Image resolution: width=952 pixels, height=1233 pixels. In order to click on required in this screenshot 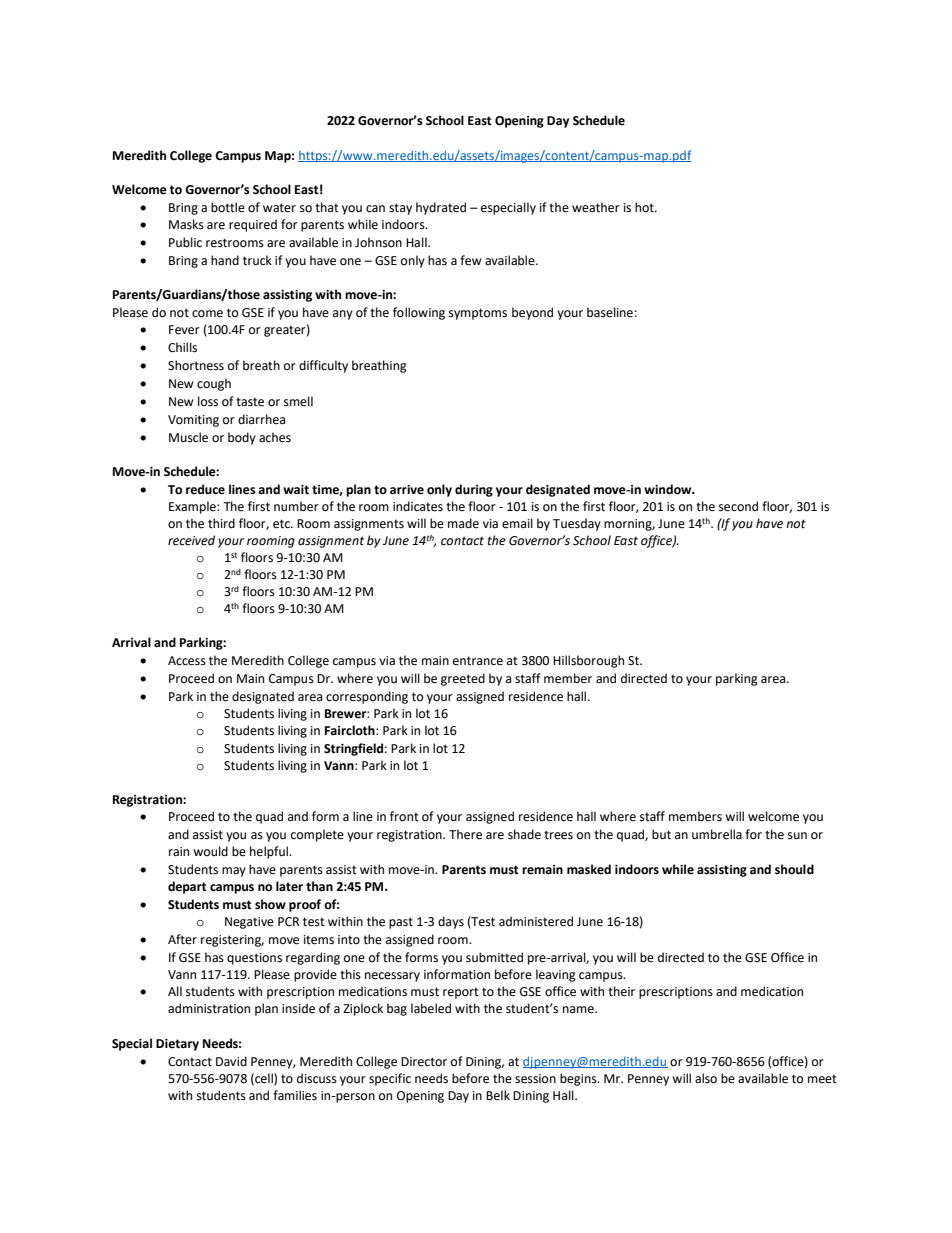, I will do `click(253, 225)`.
